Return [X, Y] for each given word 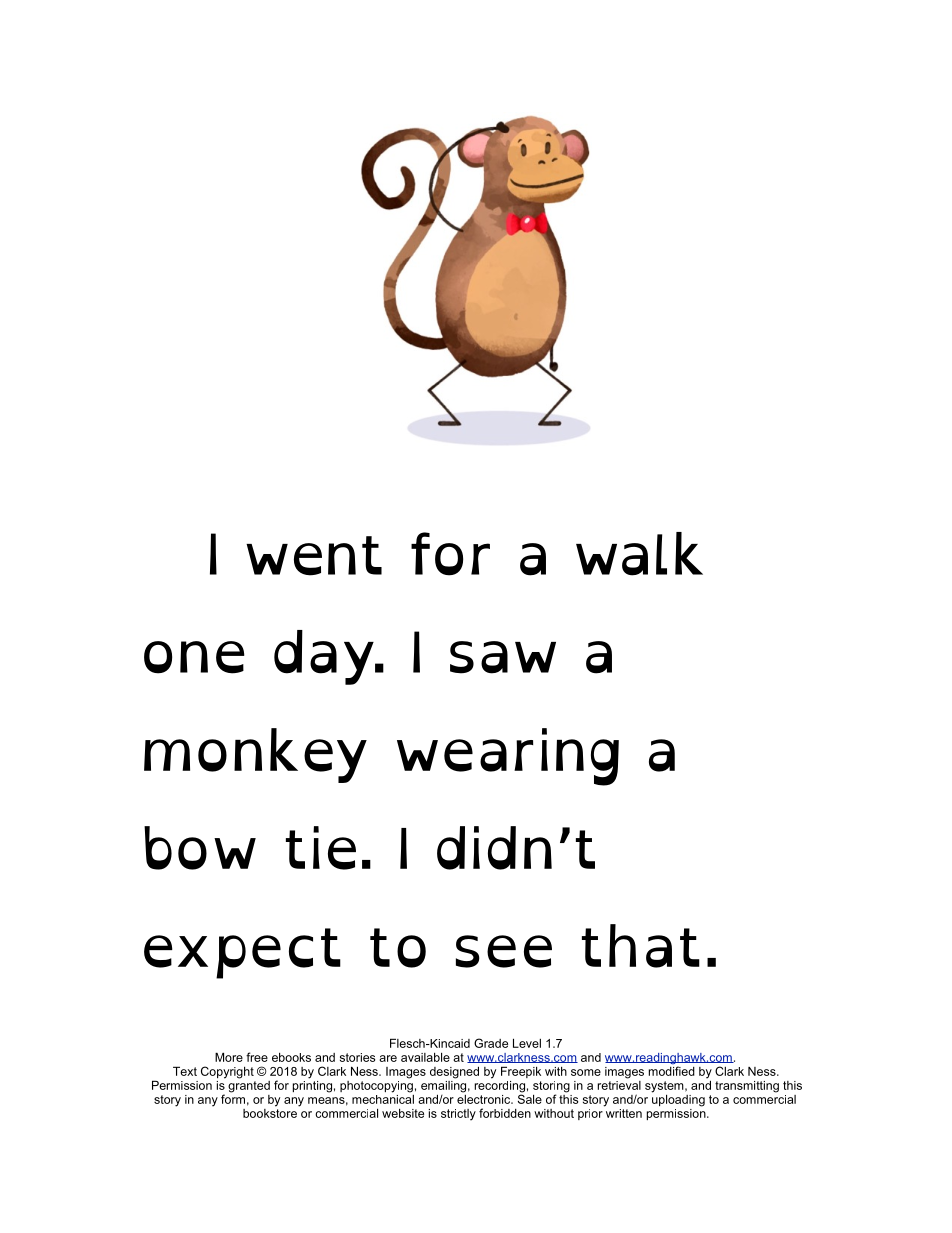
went [314, 556]
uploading [678, 1099]
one [194, 657]
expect [242, 953]
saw [503, 657]
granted [249, 1085]
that [641, 946]
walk [639, 554]
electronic [485, 1098]
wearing [508, 757]
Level [527, 1043]
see [504, 951]
